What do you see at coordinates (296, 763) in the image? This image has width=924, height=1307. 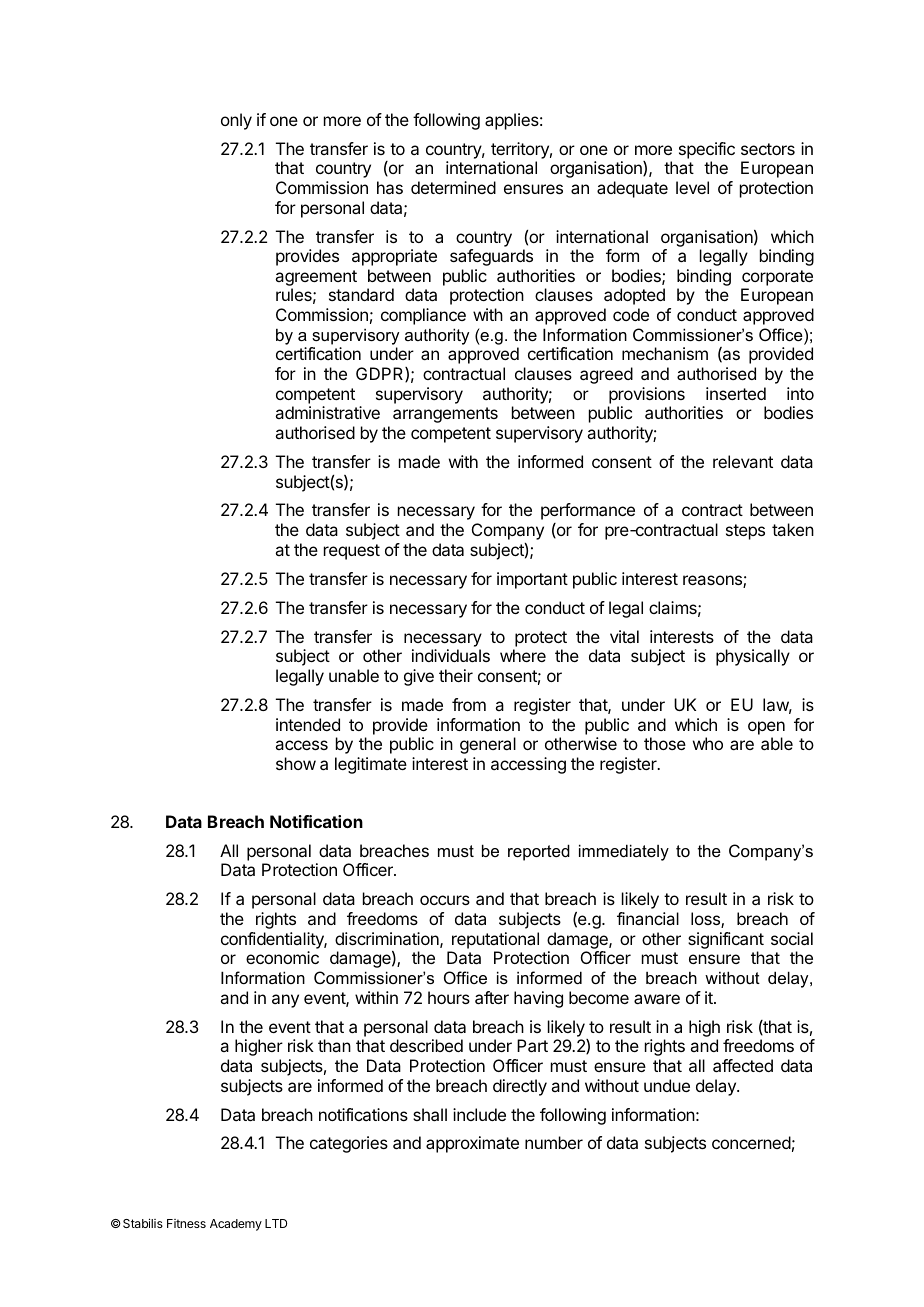 I see `show` at bounding box center [296, 763].
